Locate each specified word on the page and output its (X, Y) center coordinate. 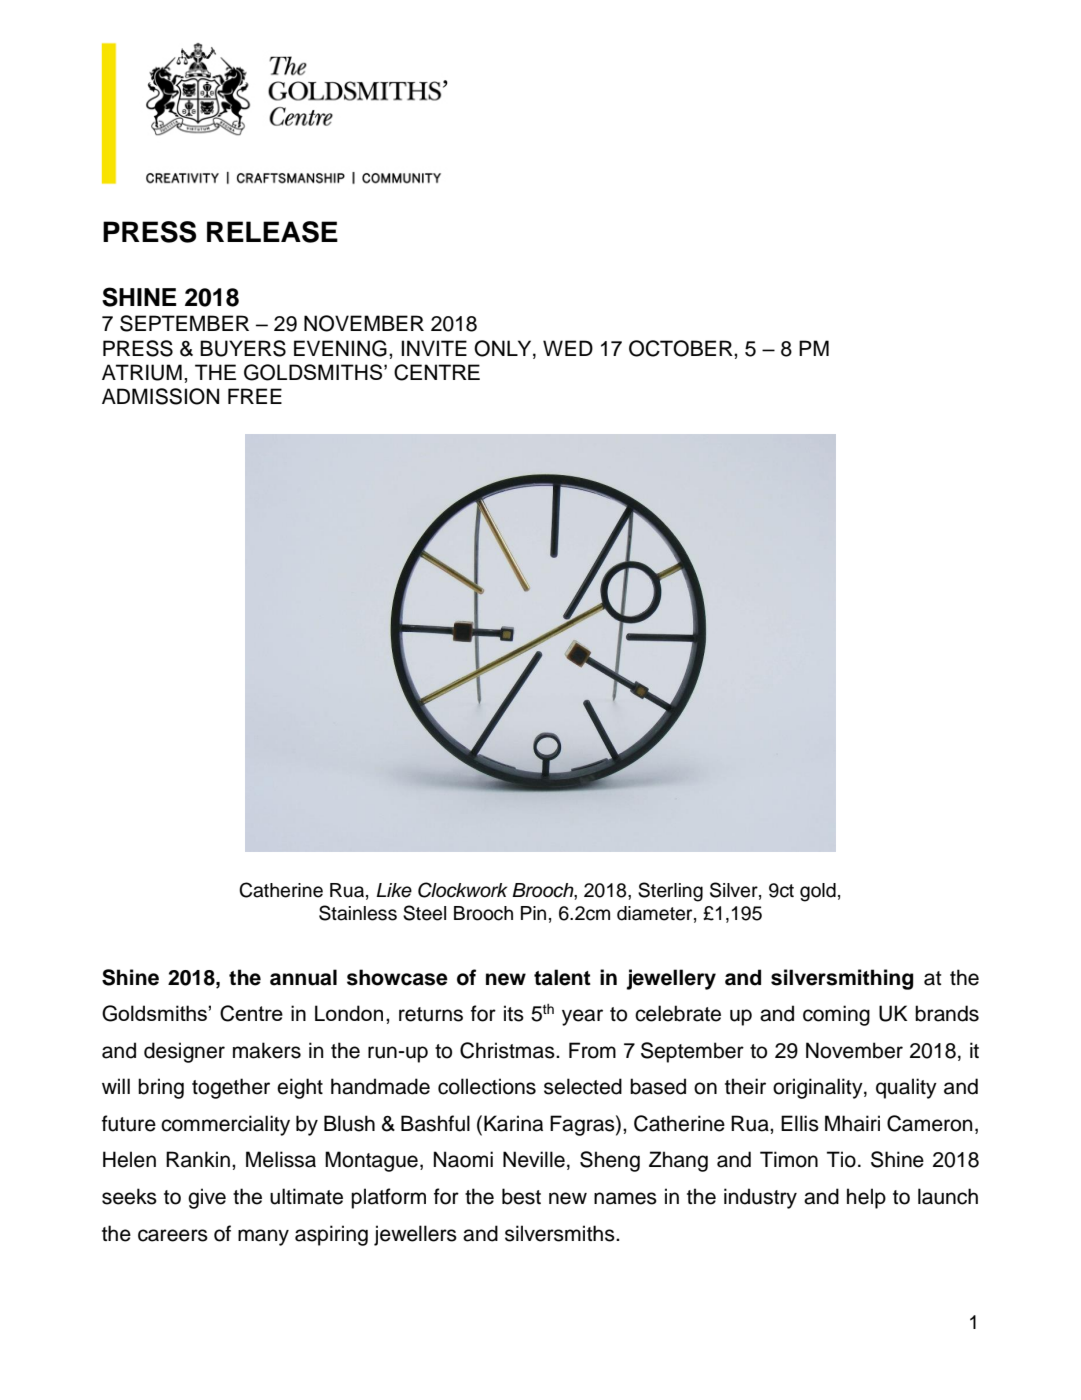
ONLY (504, 348)
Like (394, 890)
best (521, 1196)
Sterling (670, 892)
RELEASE (272, 232)
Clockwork (462, 890)
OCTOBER (682, 348)
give (207, 1198)
